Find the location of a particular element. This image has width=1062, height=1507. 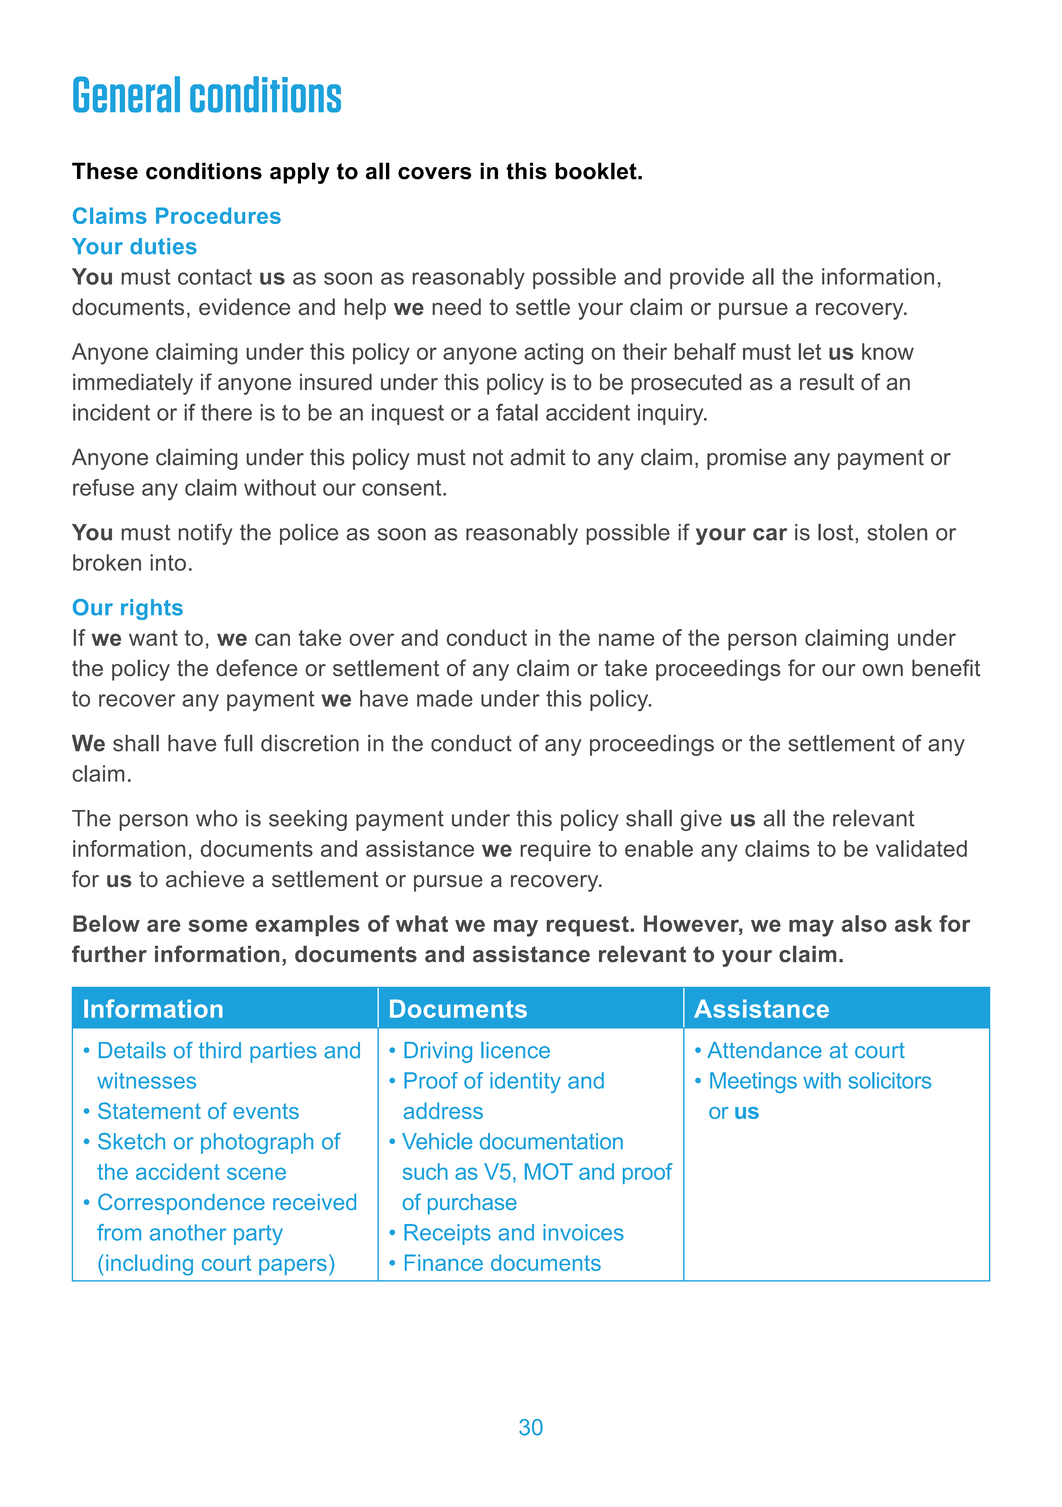

defence is located at coordinates (256, 667).
